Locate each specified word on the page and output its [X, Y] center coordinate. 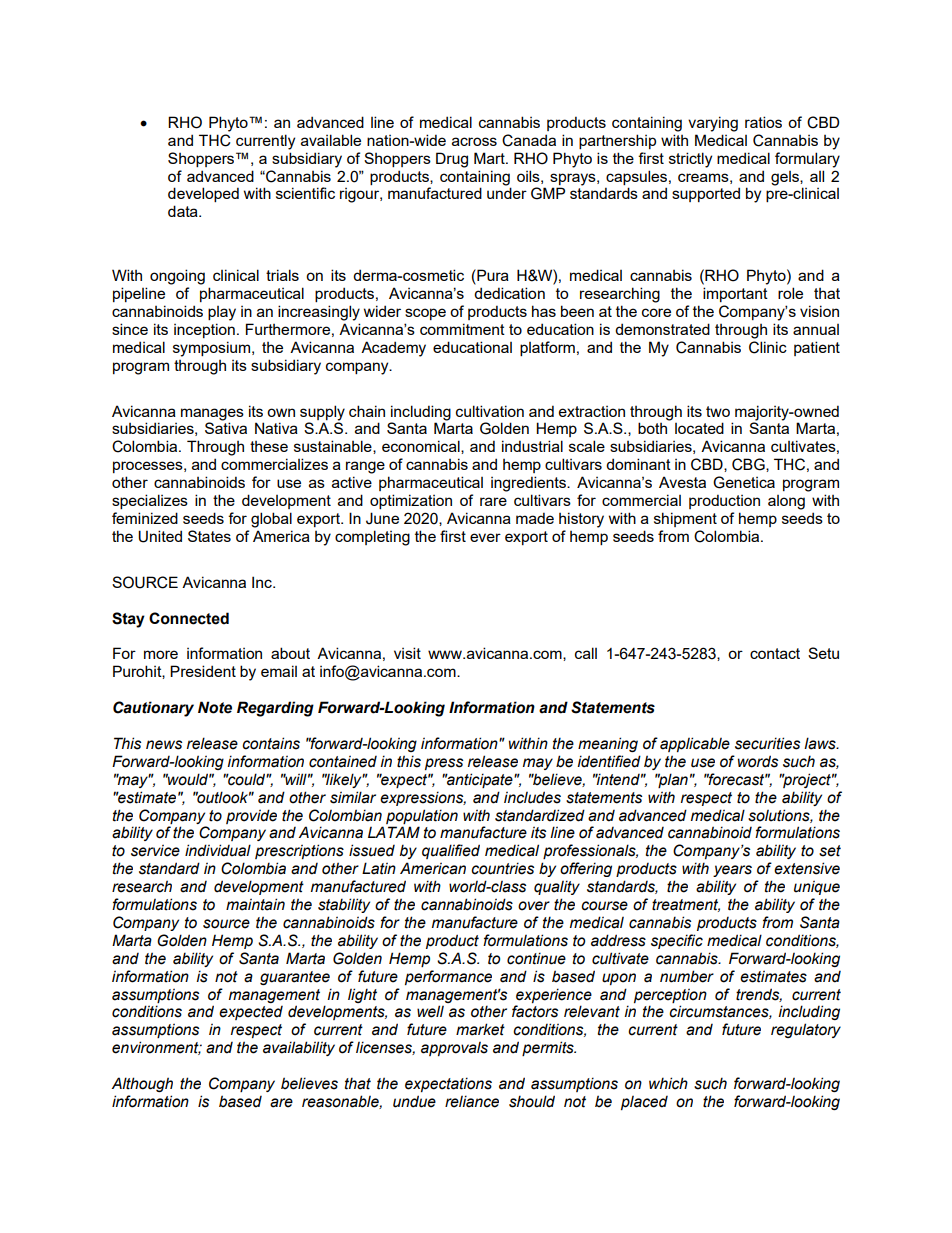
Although [142, 1084]
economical [422, 447]
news [164, 745]
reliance [472, 1101]
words [758, 761]
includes [532, 797]
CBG [749, 465]
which [668, 1083]
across [474, 141]
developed [203, 194]
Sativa [226, 428]
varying [713, 124]
